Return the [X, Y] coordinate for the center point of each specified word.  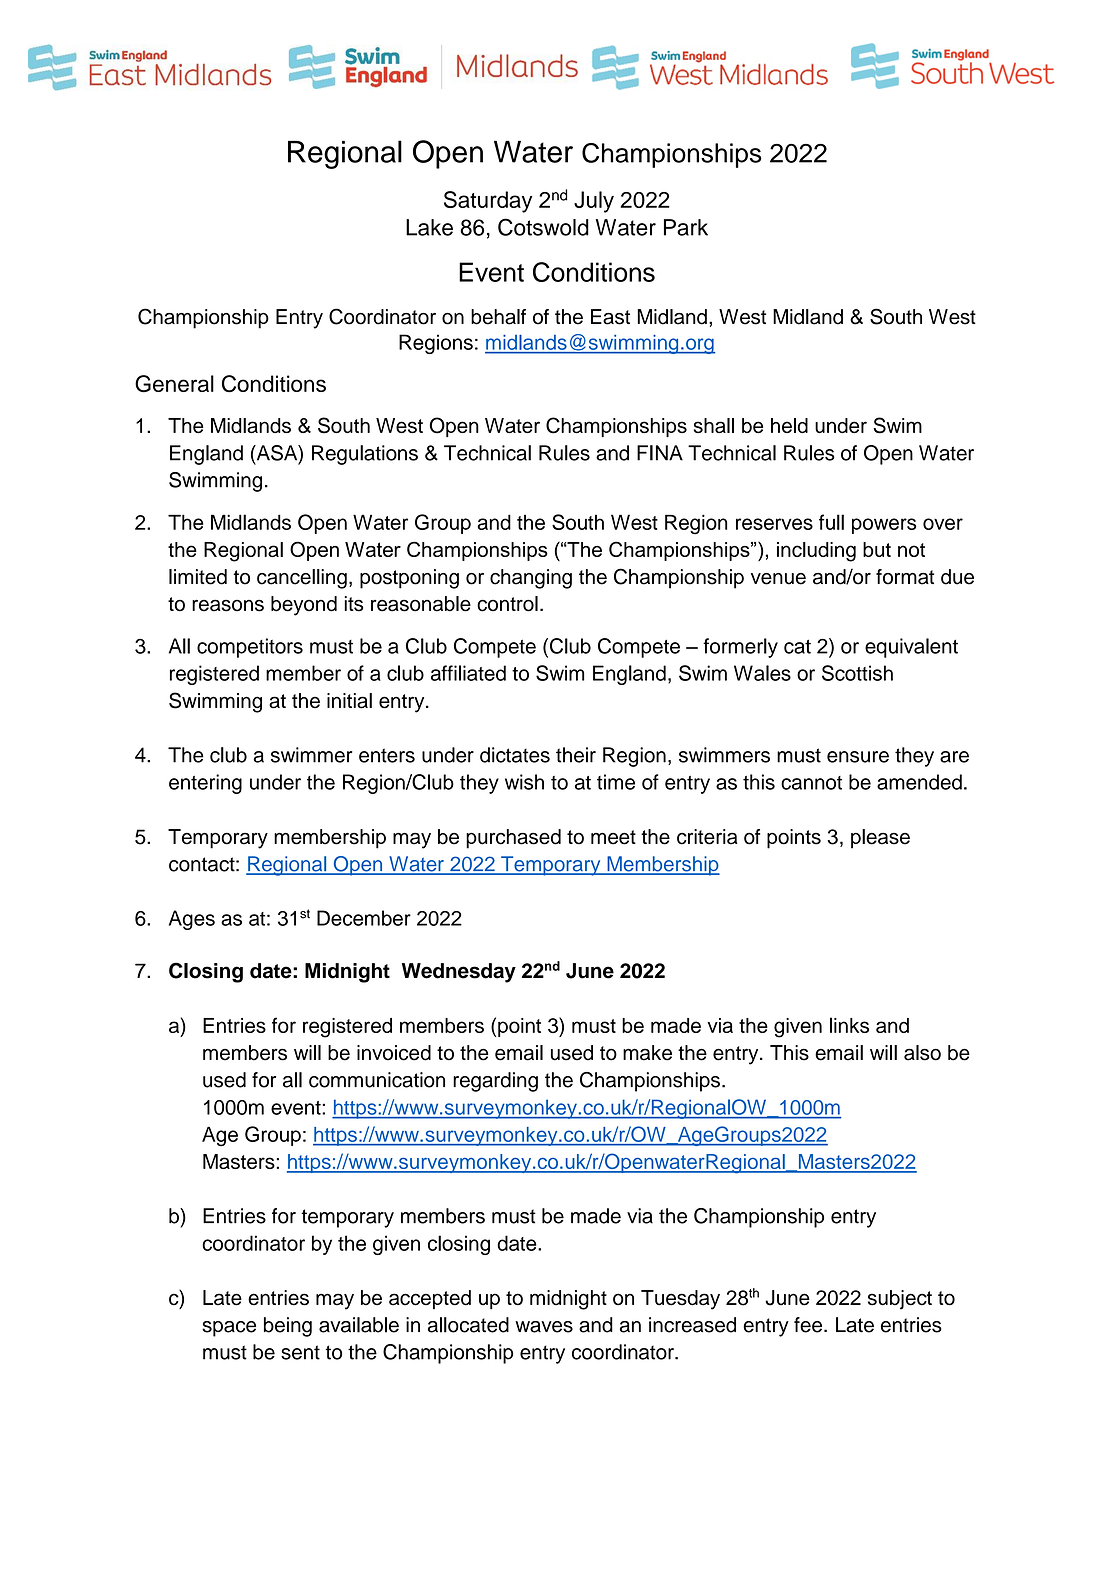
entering [205, 784]
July [594, 202]
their [576, 755]
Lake [429, 227]
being [288, 1327]
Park [686, 227]
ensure [858, 757]
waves [544, 1327]
